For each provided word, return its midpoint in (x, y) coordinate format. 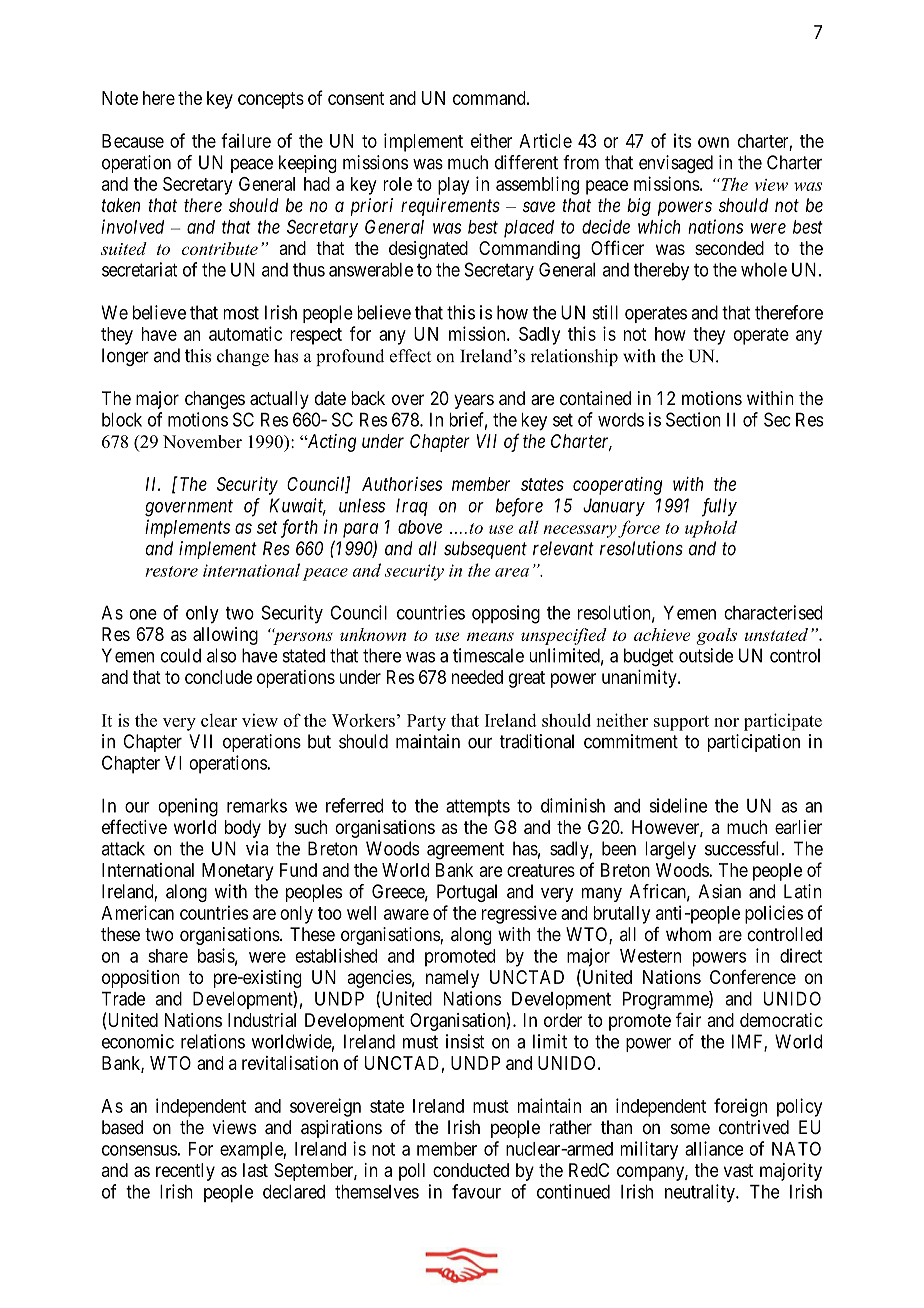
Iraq (412, 507)
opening (188, 807)
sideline (678, 805)
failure (246, 140)
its (683, 140)
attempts (478, 807)
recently (185, 1172)
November (202, 441)
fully (719, 507)
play (453, 186)
